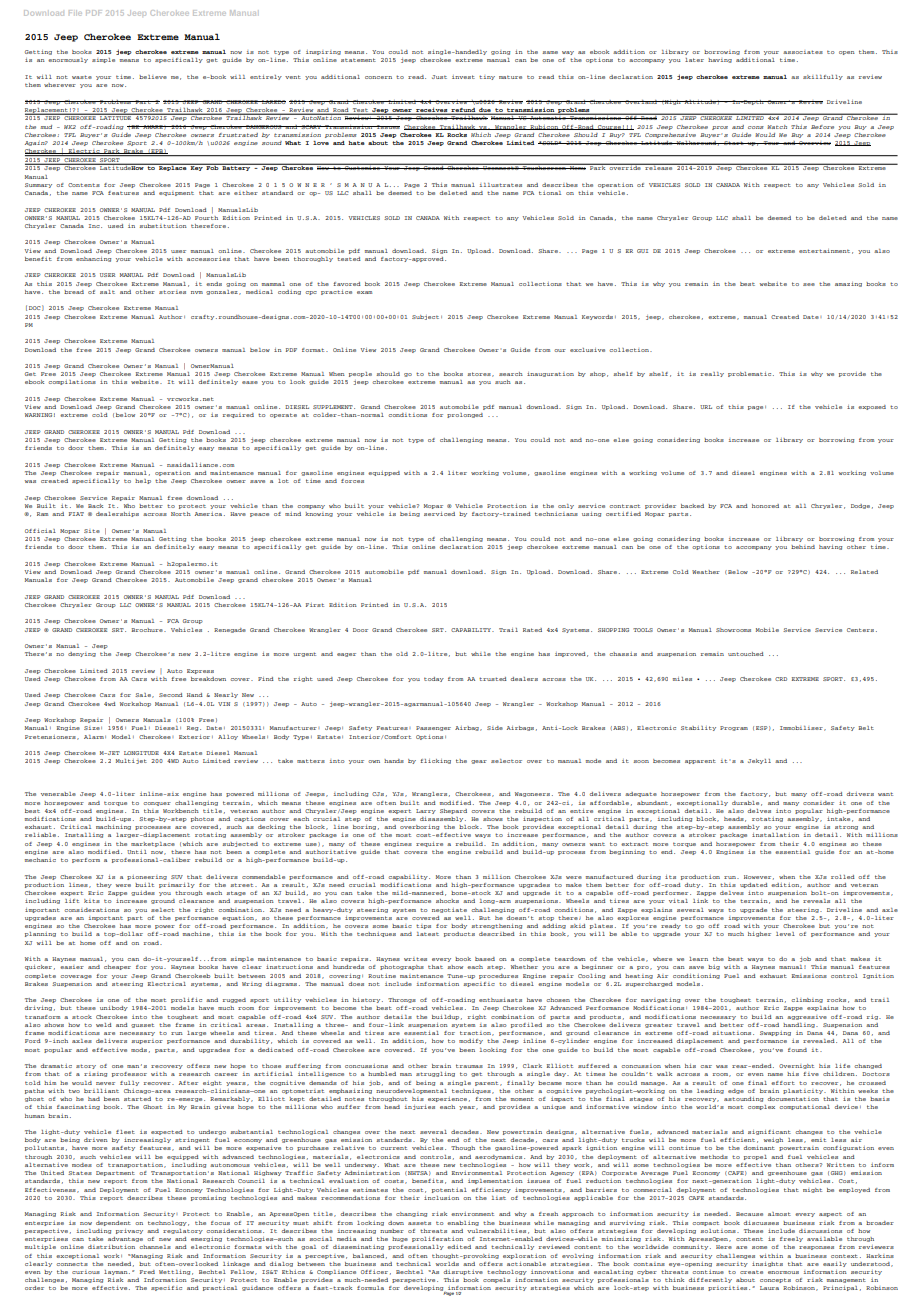 The width and height of the screenshot is (924, 1309). Describe the element at coordinates (137, 852) in the screenshot. I see `Until` at that location.
